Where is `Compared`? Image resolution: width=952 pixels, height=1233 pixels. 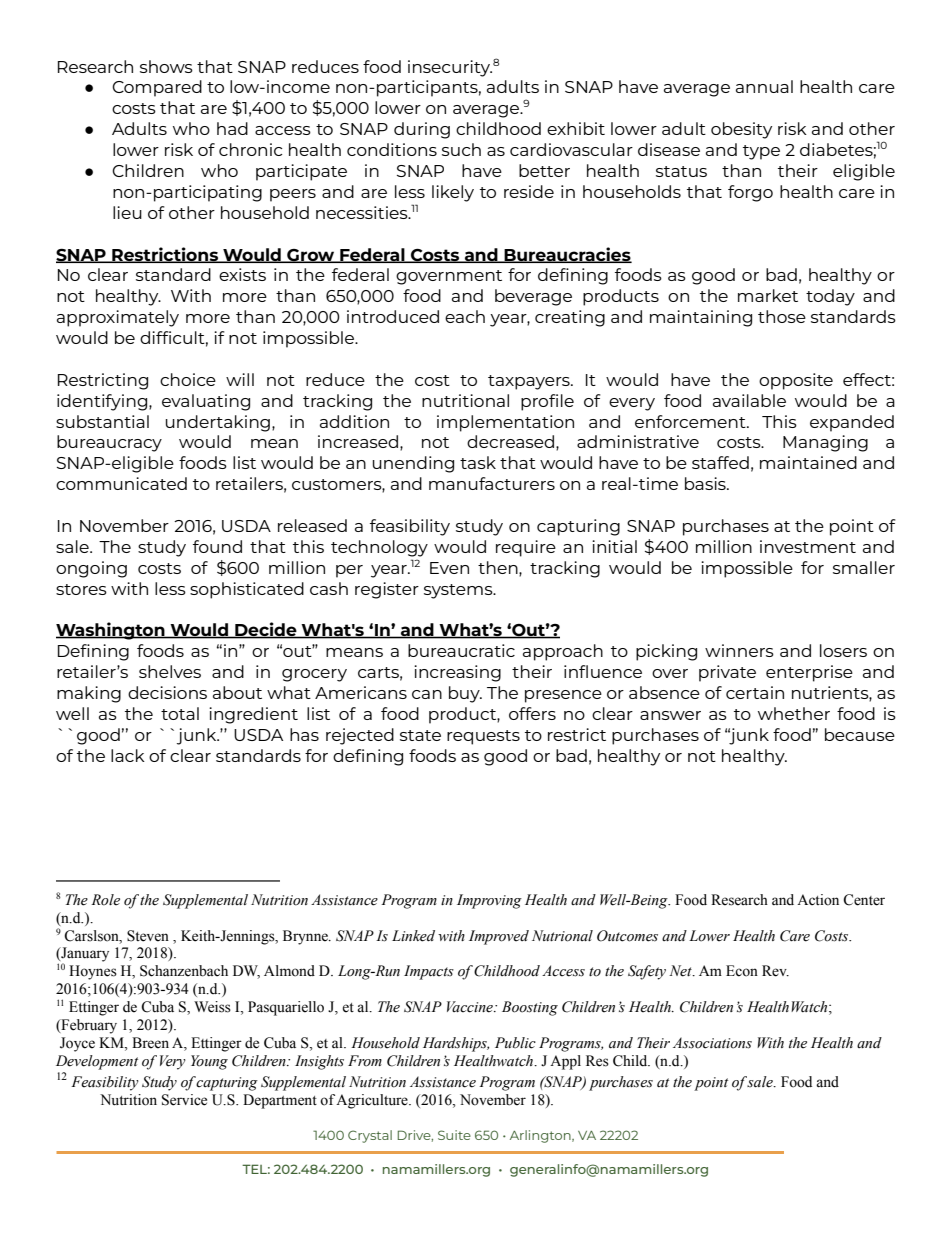
Compared is located at coordinates (157, 88).
